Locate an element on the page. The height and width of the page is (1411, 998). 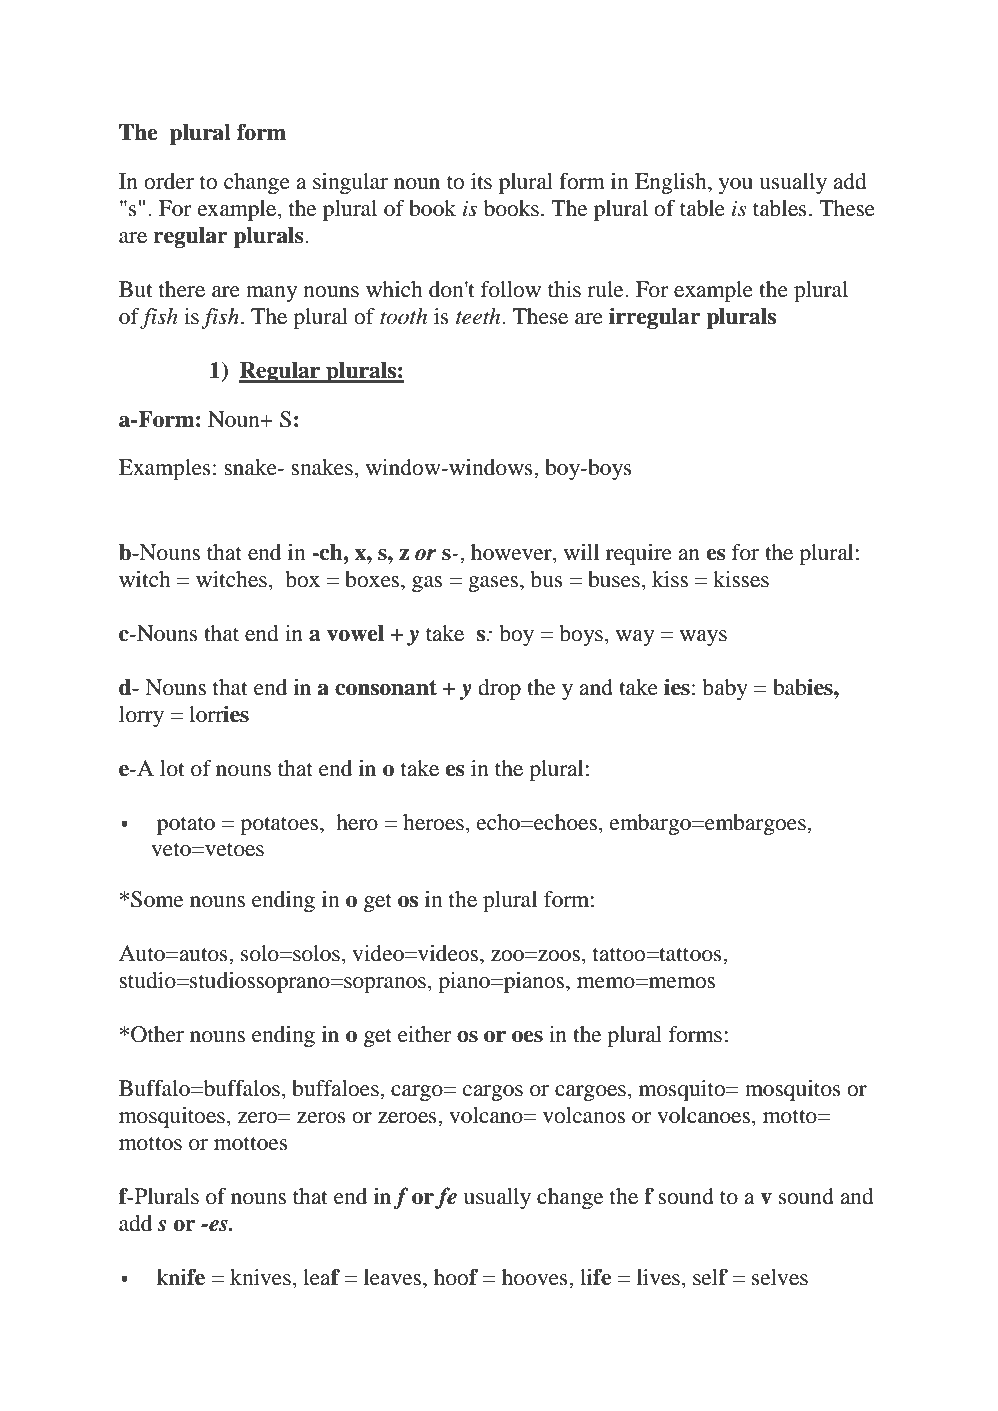
hoof is located at coordinates (456, 1277).
